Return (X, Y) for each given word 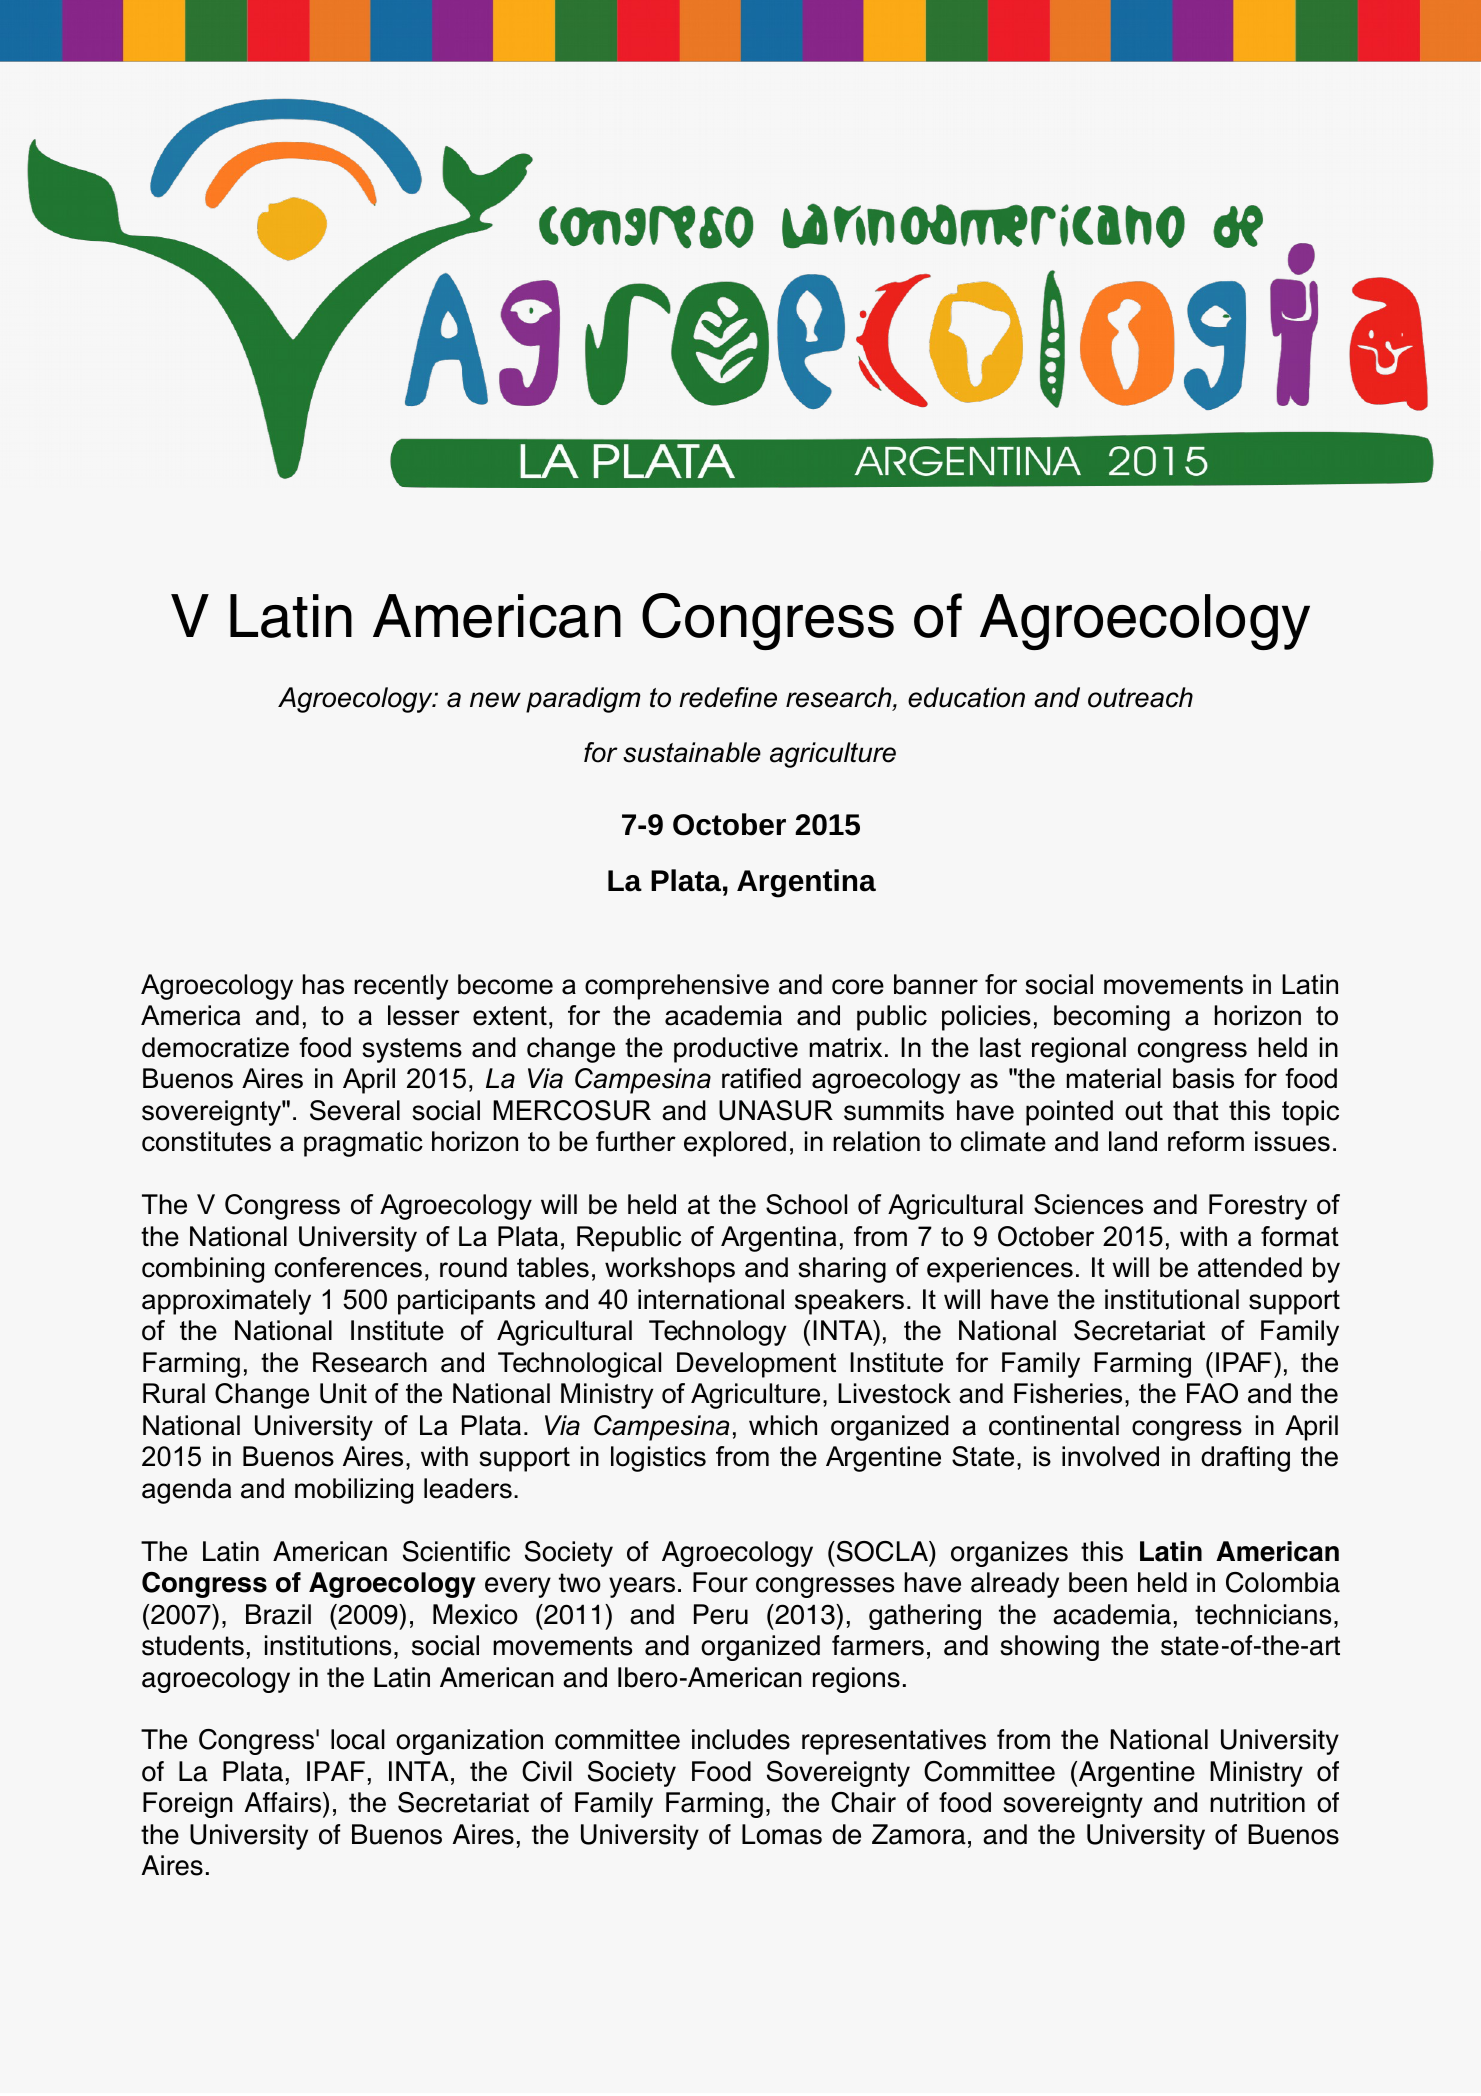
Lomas (782, 1834)
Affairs (283, 1802)
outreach (1140, 697)
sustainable (692, 752)
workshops (670, 1270)
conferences (348, 1267)
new (495, 700)
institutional (1172, 1299)
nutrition (1257, 1802)
